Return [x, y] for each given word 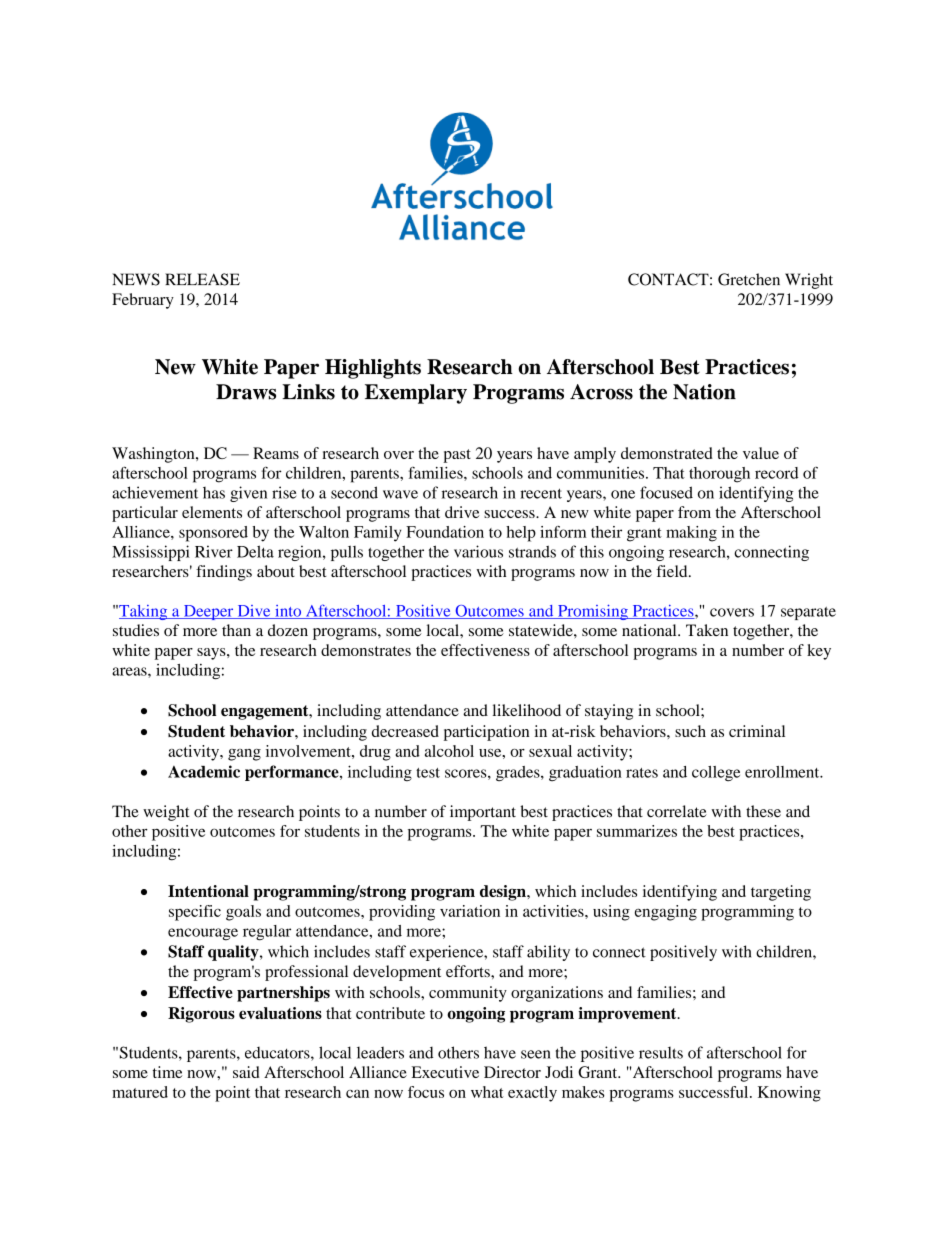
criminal [757, 731]
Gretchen [749, 279]
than [236, 630]
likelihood [527, 710]
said [246, 1072]
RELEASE [202, 279]
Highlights [373, 369]
